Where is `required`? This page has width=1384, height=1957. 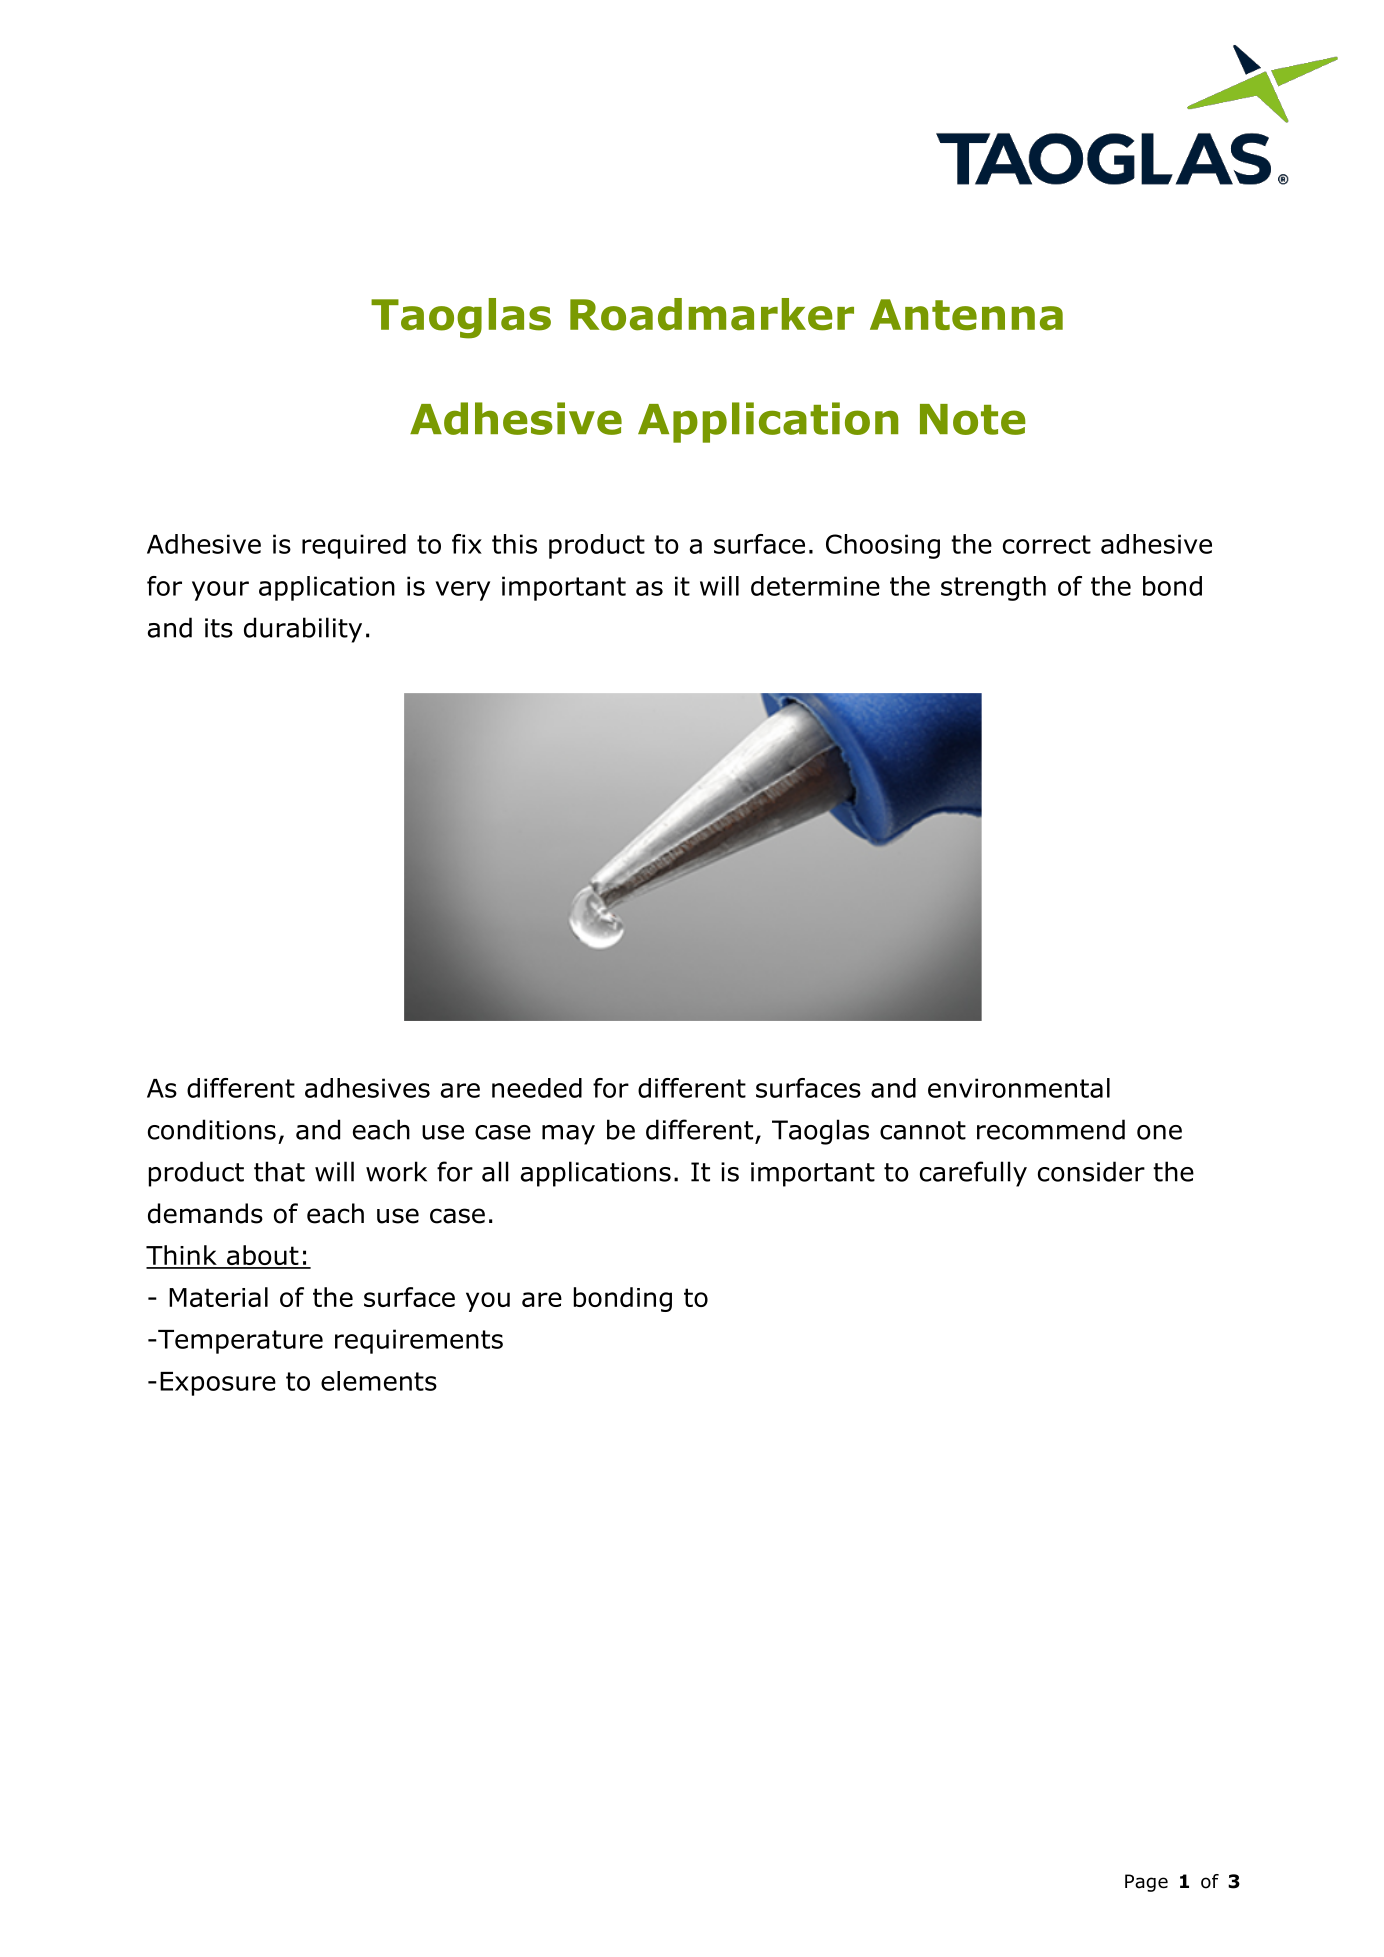
required is located at coordinates (354, 546).
